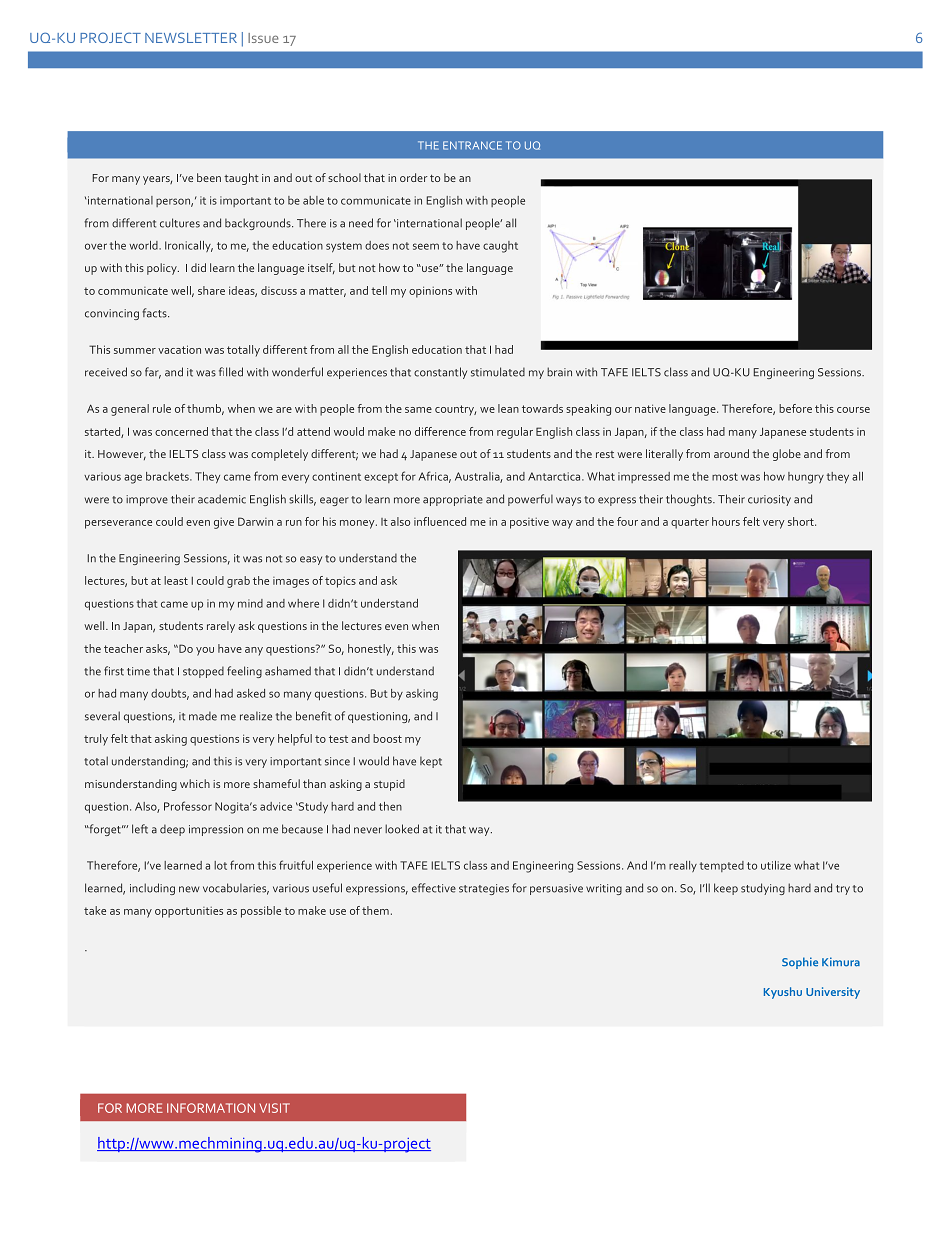 The height and width of the page is (1233, 952). What do you see at coordinates (430, 292) in the page?
I see `opinions` at bounding box center [430, 292].
